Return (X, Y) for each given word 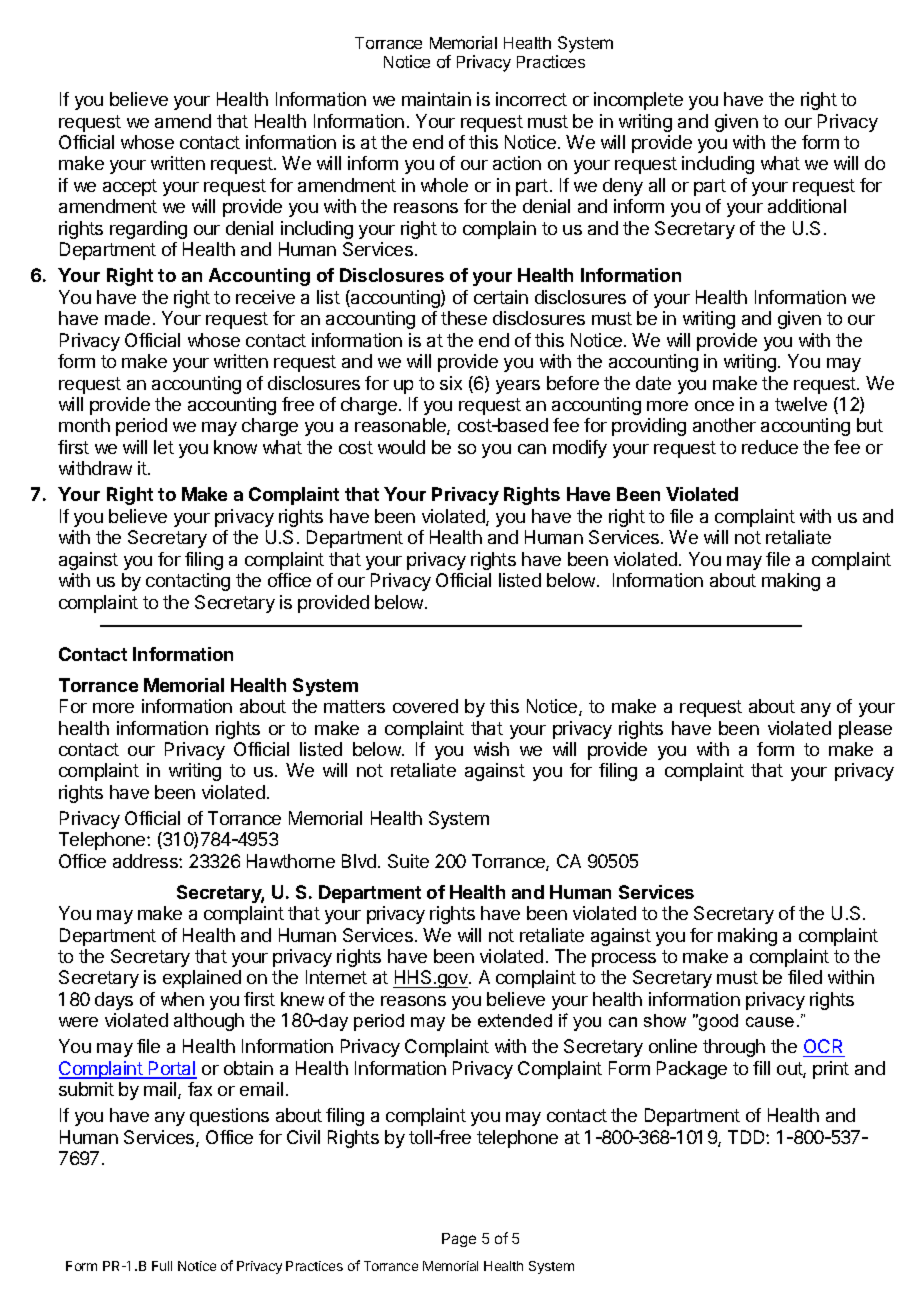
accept (130, 187)
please (865, 730)
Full (162, 1266)
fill (761, 1068)
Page (459, 1240)
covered (425, 706)
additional (807, 206)
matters (354, 706)
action (517, 163)
